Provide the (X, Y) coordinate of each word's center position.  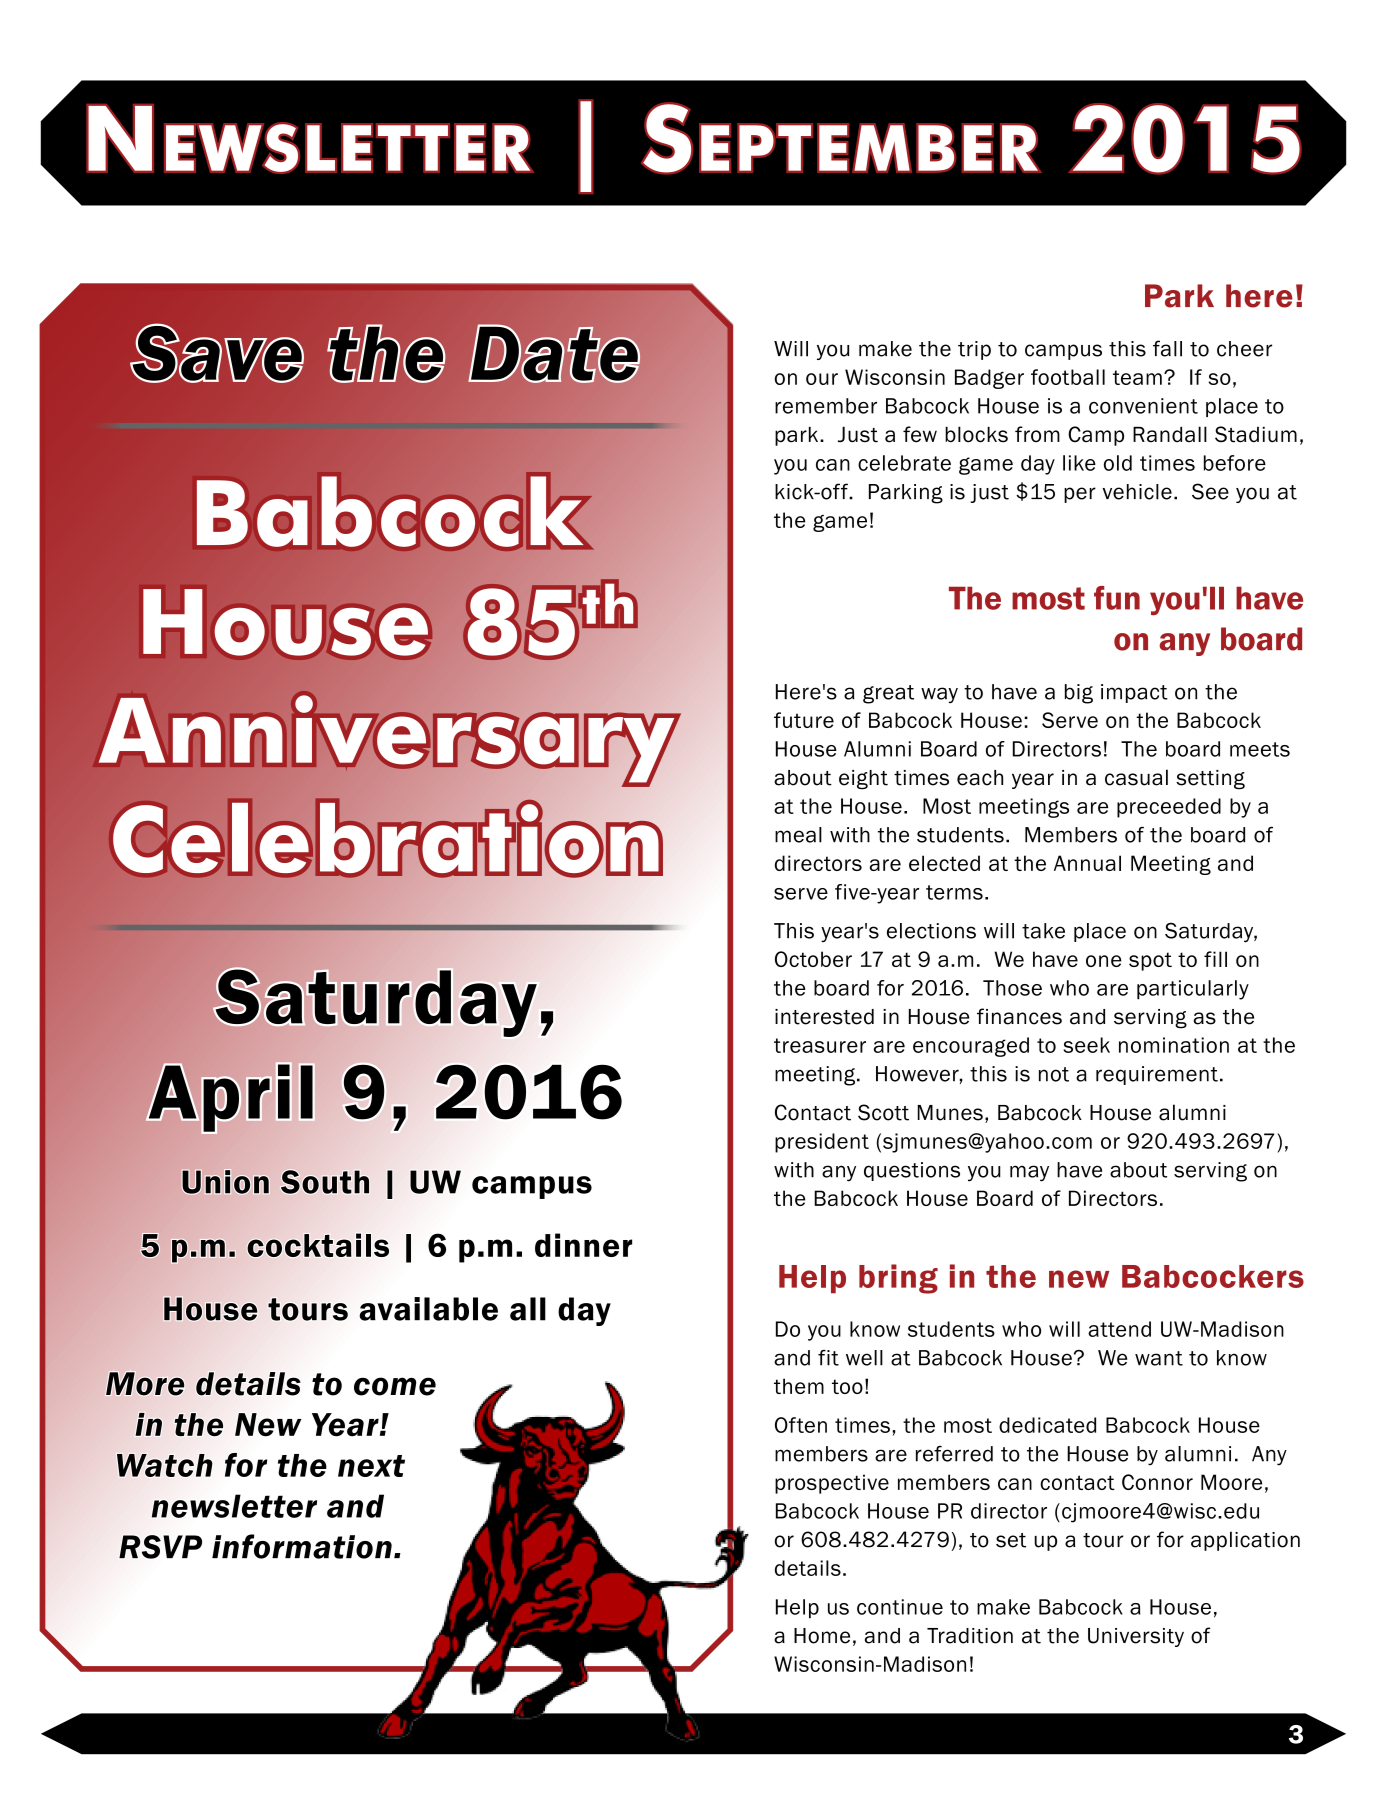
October (813, 959)
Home (822, 1636)
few (920, 434)
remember (826, 406)
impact (1134, 693)
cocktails (318, 1245)
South (325, 1182)
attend (1119, 1329)
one (1104, 961)
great (888, 694)
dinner (583, 1245)
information (302, 1546)
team (1137, 377)
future (804, 720)
